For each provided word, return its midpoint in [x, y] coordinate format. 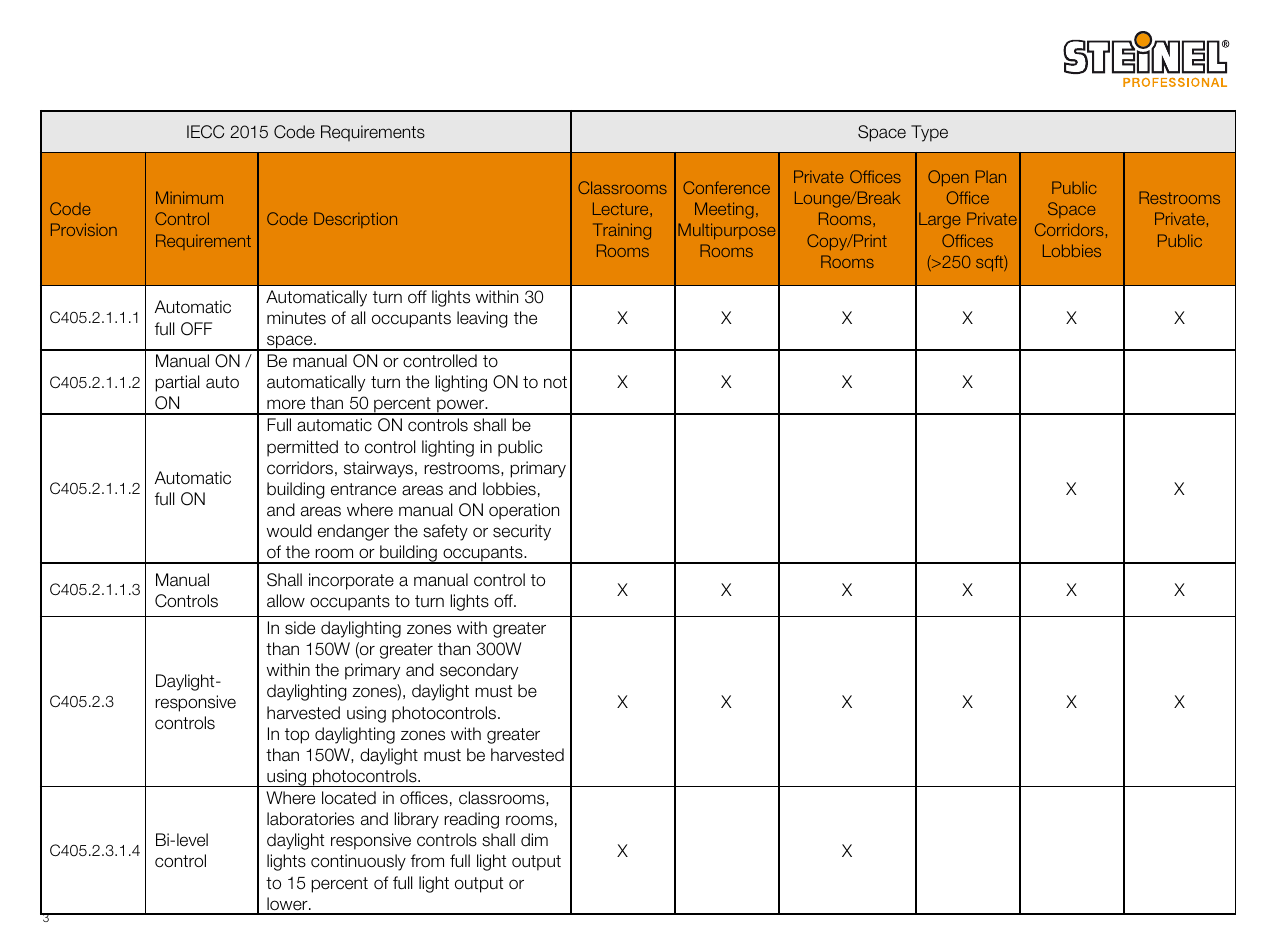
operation [524, 511]
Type [929, 133]
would [289, 531]
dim [534, 840]
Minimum [189, 197]
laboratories [310, 819]
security [522, 532]
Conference [726, 187]
